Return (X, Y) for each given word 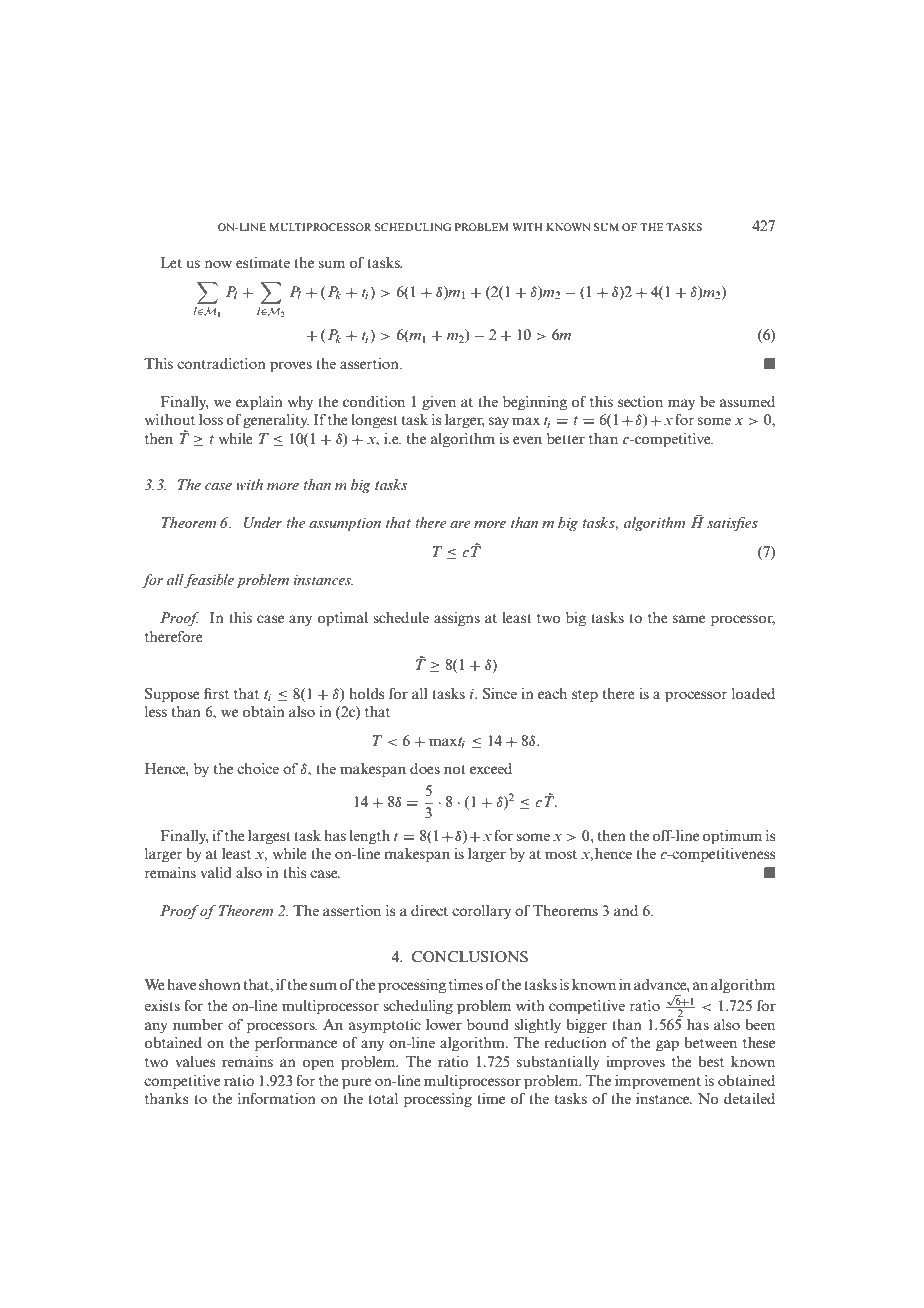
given (439, 403)
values (195, 1061)
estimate (263, 262)
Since (500, 694)
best (711, 1062)
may (681, 405)
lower (444, 1024)
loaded (753, 693)
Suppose (172, 695)
